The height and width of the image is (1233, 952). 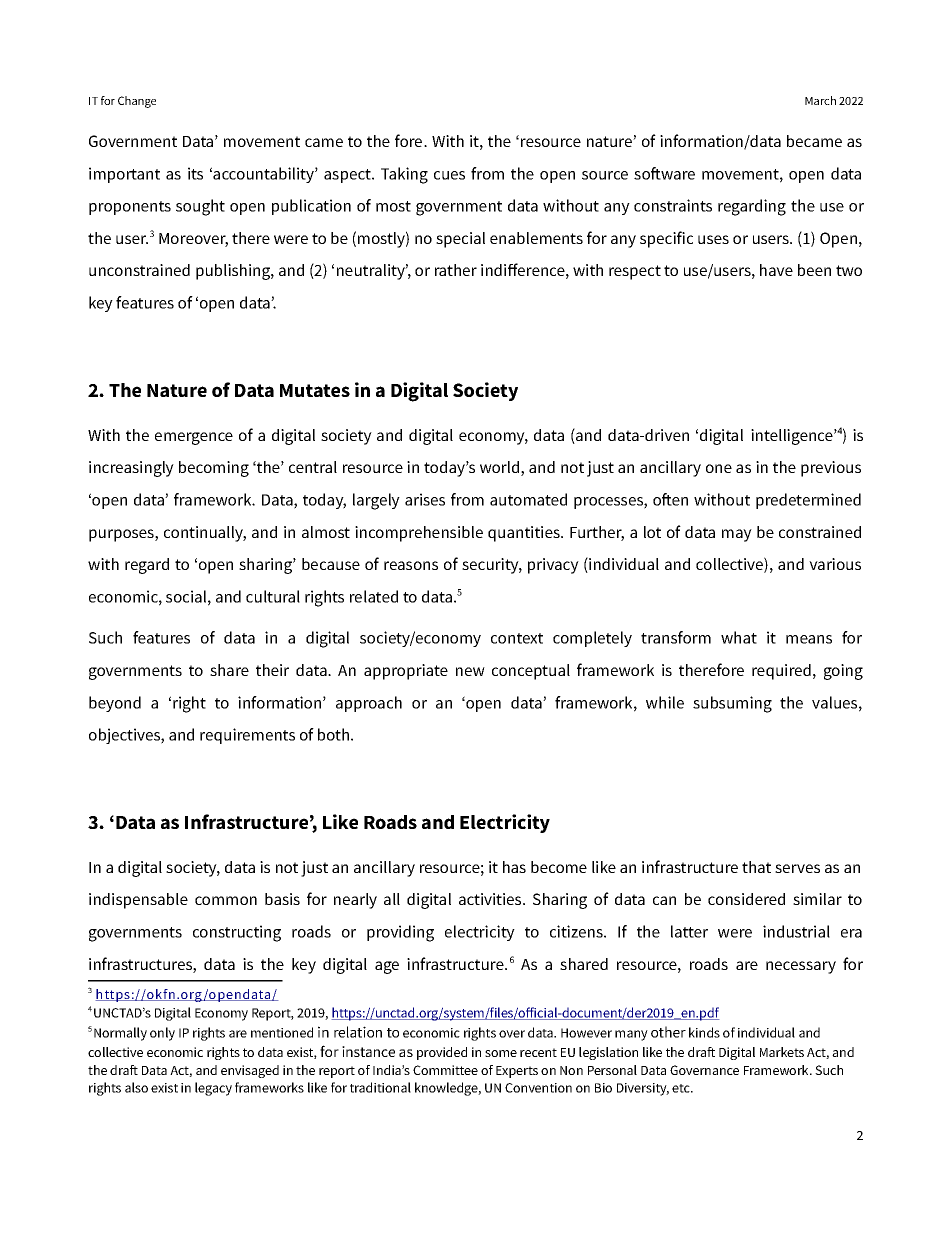 What do you see at coordinates (517, 638) in the image?
I see `context` at bounding box center [517, 638].
